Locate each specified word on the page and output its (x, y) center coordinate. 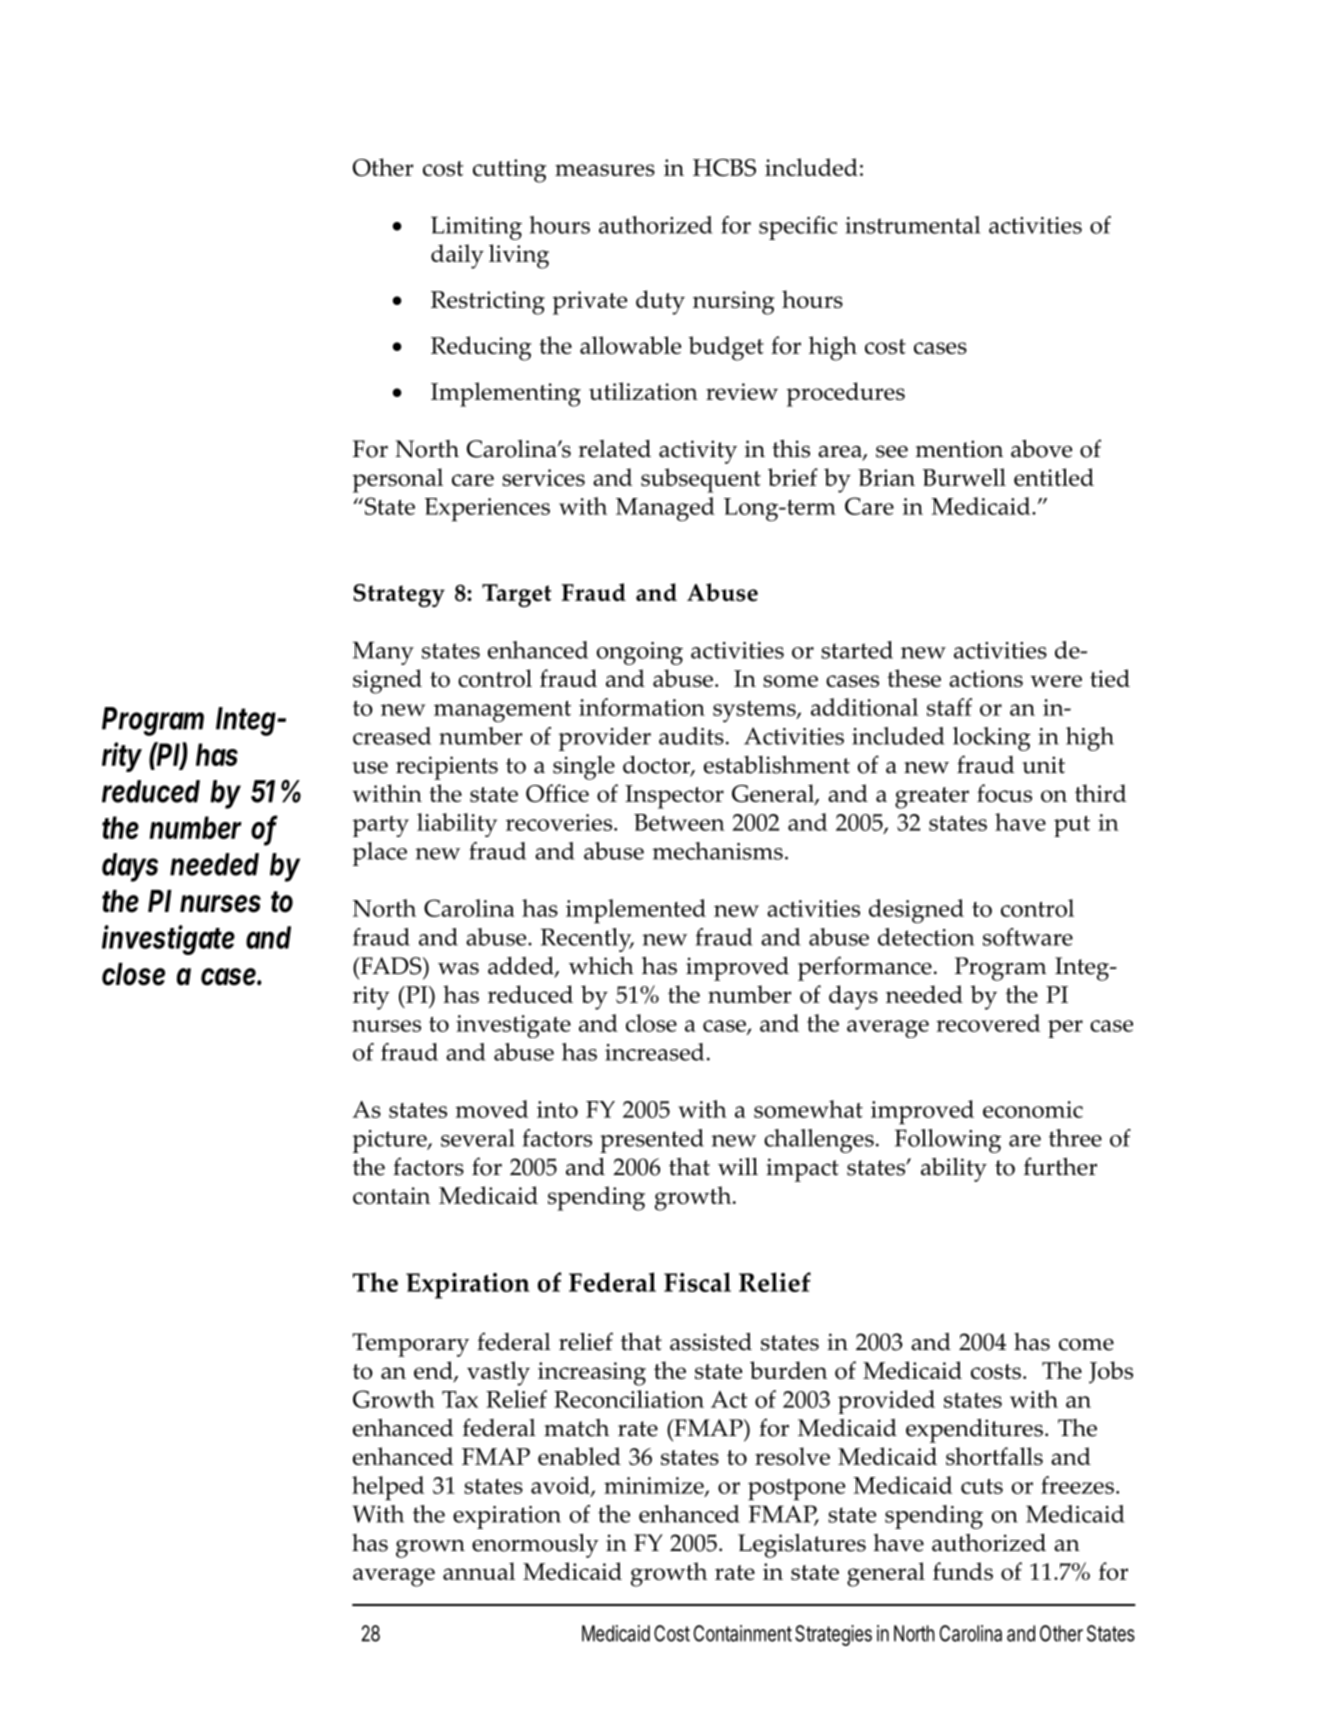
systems (755, 712)
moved (491, 1109)
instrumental (912, 225)
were (1056, 681)
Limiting (476, 228)
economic (1033, 1109)
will (738, 1167)
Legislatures (802, 1546)
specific (798, 228)
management (502, 711)
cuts (982, 1486)
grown (430, 1548)
